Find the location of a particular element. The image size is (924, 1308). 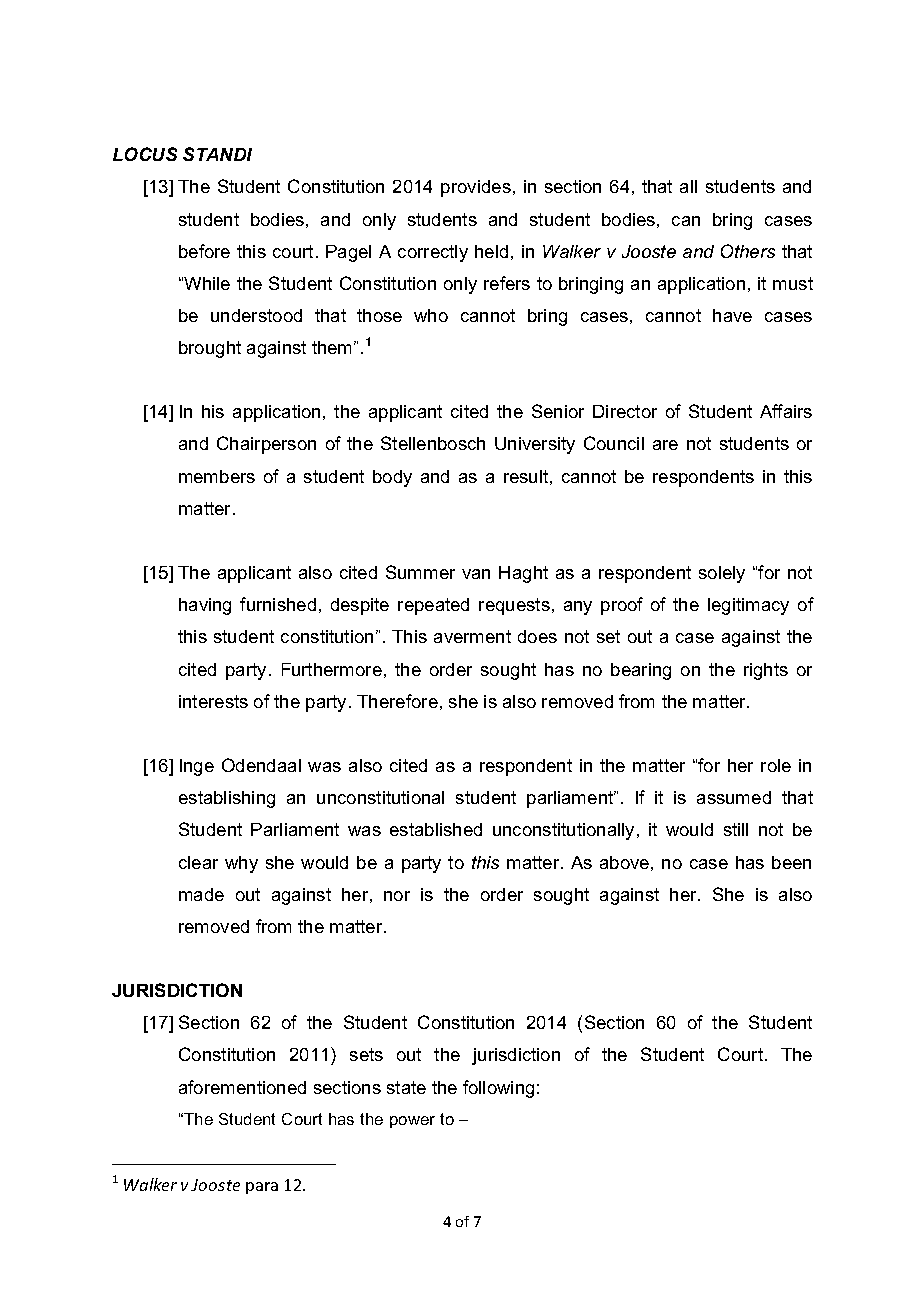

para is located at coordinates (262, 1188).
